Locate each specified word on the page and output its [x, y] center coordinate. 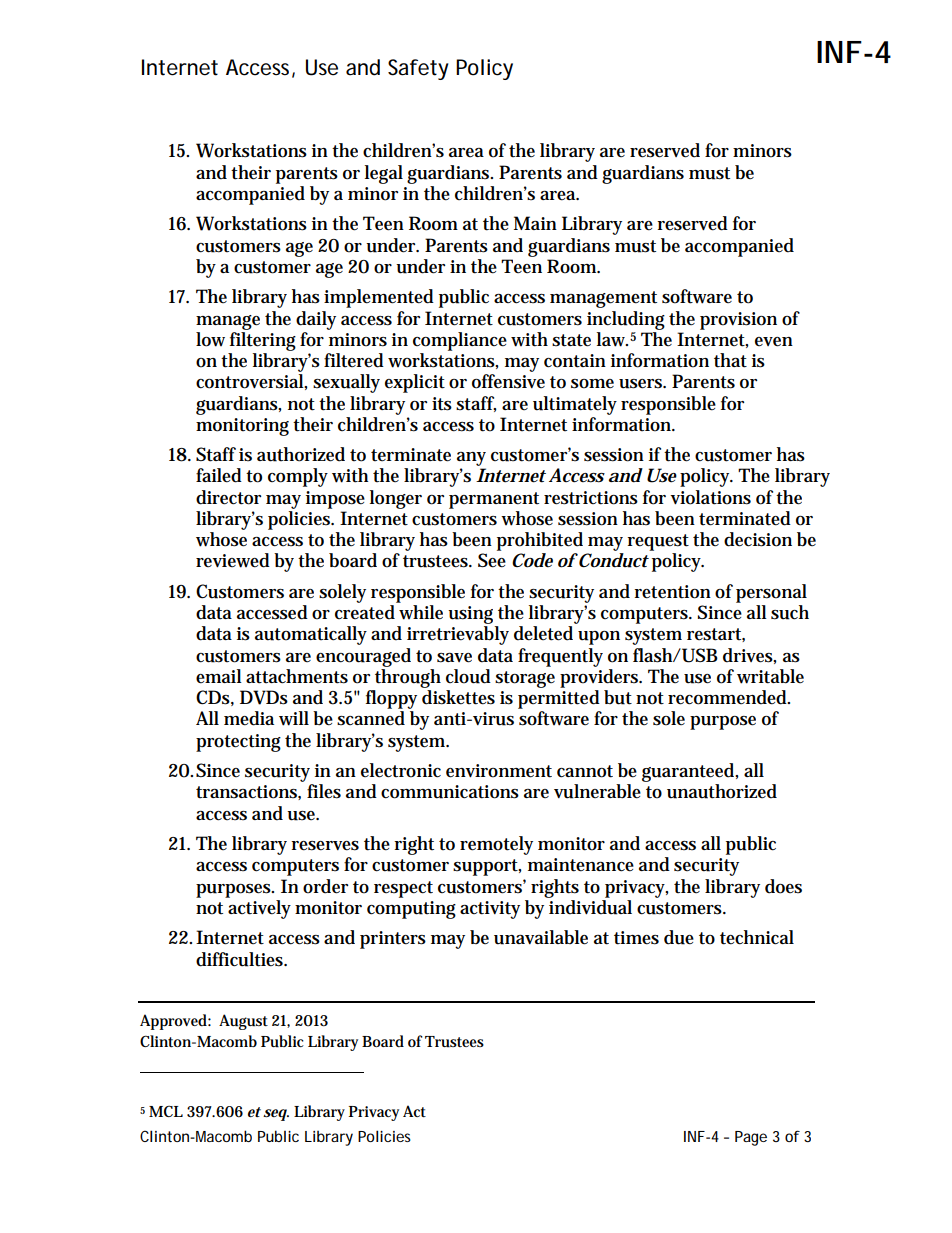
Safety [418, 69]
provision [738, 321]
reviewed [233, 560]
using [470, 615]
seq [276, 1115]
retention [672, 592]
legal [384, 174]
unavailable [541, 937]
